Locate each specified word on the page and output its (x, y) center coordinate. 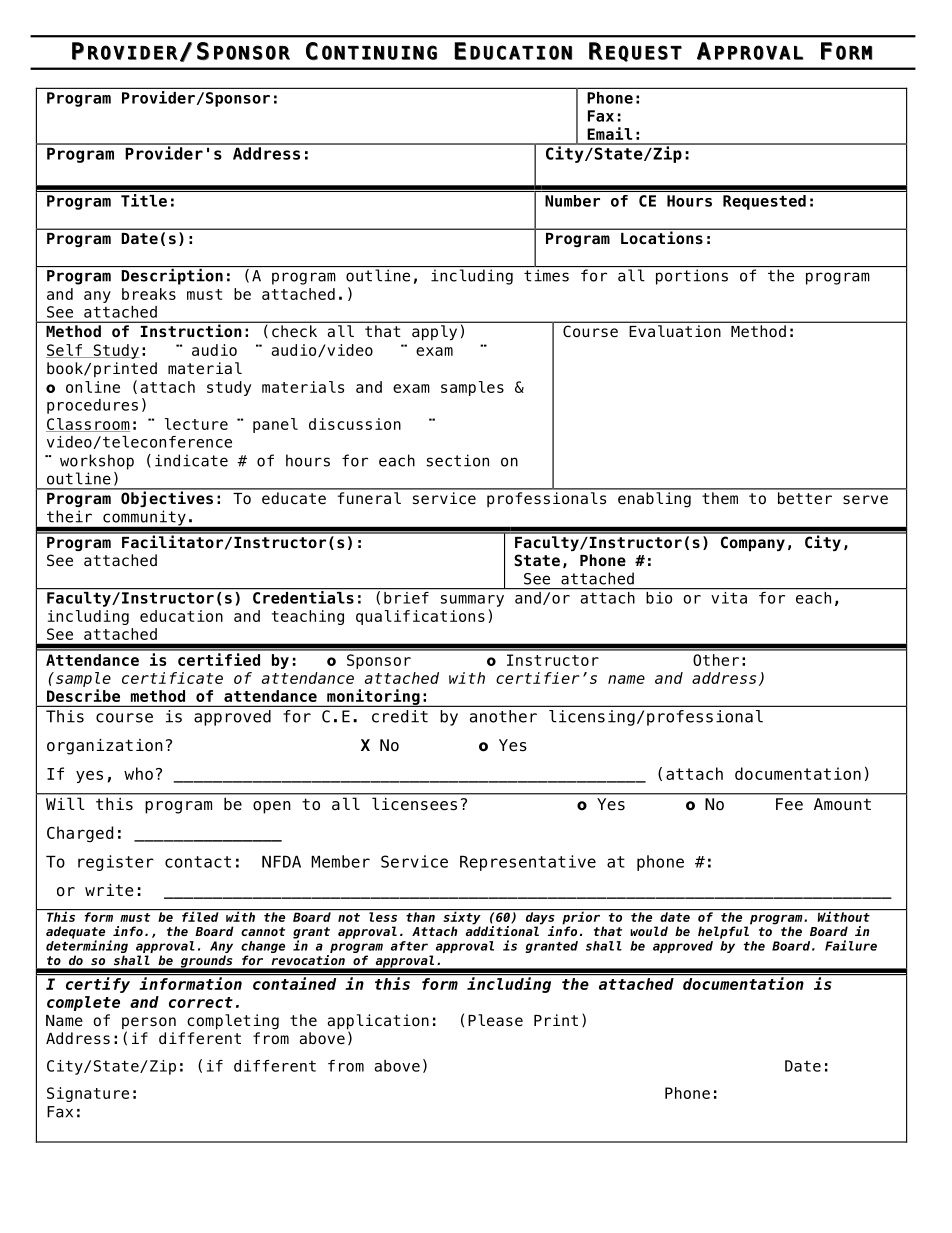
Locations (662, 237)
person (149, 1024)
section (458, 460)
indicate (191, 460)
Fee (789, 804)
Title (144, 200)
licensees (414, 804)
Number (572, 201)
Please (495, 1020)
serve (865, 500)
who (138, 773)
